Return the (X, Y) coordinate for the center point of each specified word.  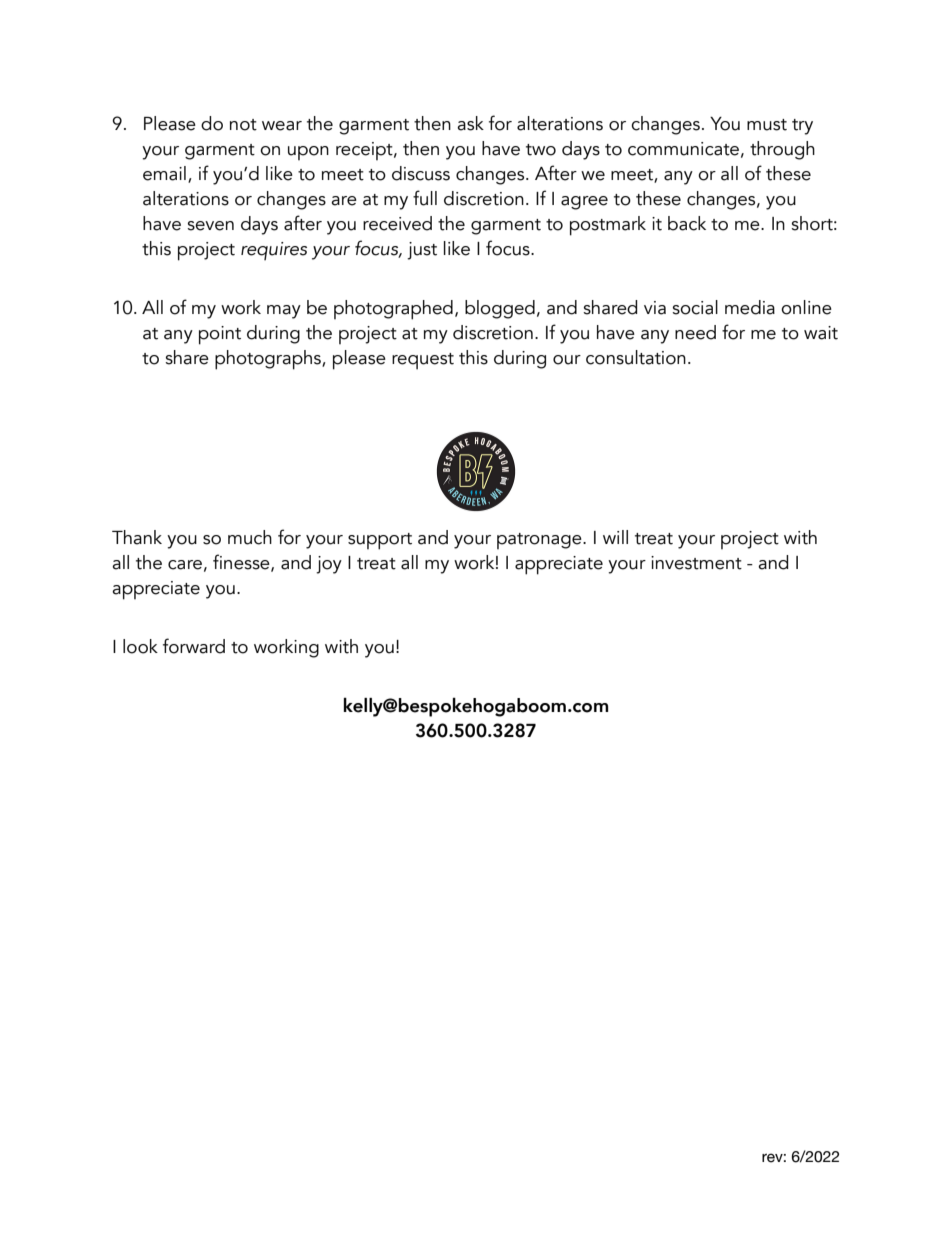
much (250, 537)
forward (194, 646)
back (687, 223)
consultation (636, 357)
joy (329, 565)
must (767, 125)
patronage (540, 541)
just (422, 251)
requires (274, 251)
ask (470, 123)
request (423, 361)
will (615, 537)
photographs (269, 360)
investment (696, 563)
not (243, 125)
